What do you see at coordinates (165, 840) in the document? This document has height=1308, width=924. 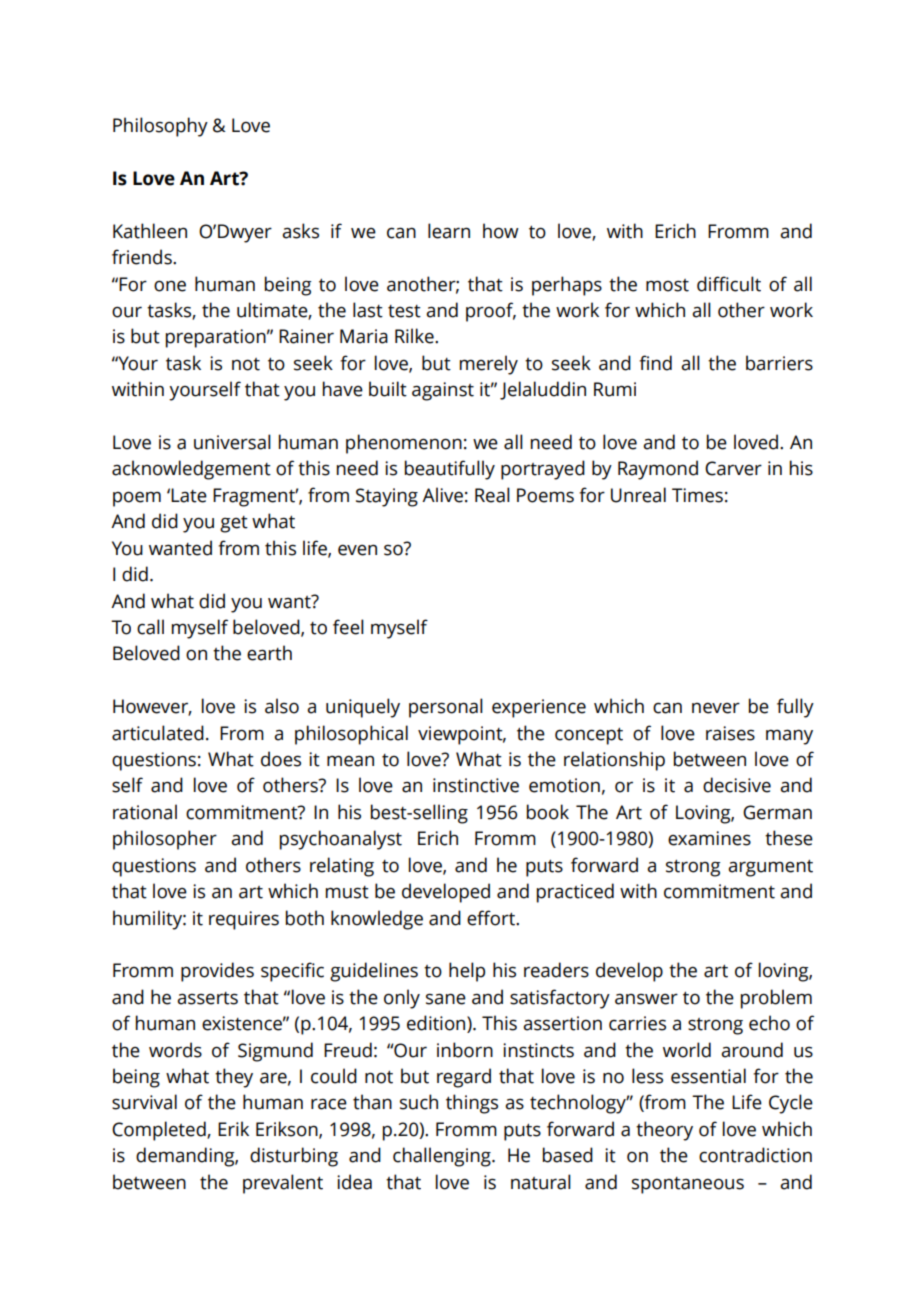 I see `philosopher` at bounding box center [165, 840].
